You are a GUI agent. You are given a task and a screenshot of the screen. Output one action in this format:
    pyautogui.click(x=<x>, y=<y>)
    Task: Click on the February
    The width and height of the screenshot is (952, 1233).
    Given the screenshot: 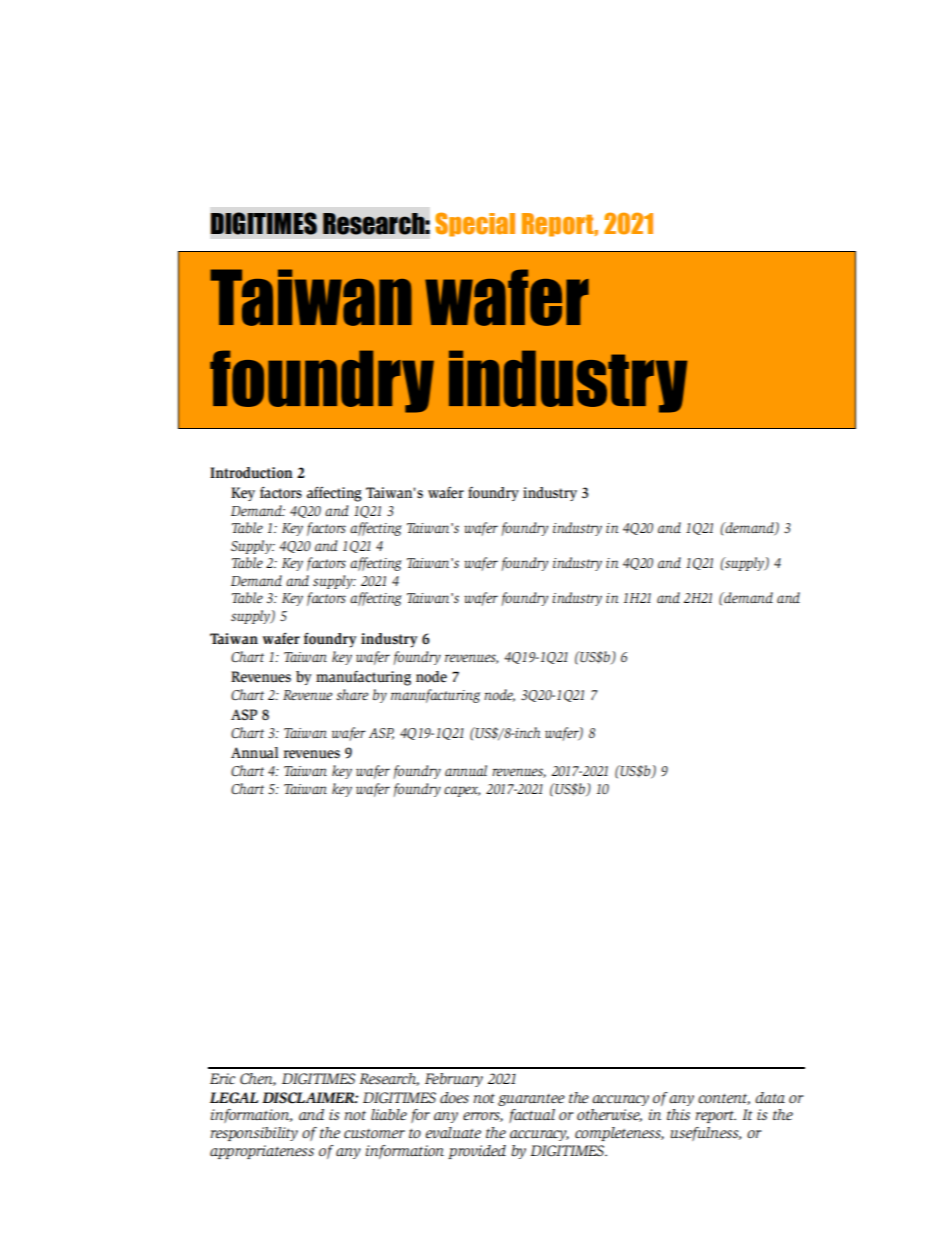 What is the action you would take?
    pyautogui.click(x=454, y=1080)
